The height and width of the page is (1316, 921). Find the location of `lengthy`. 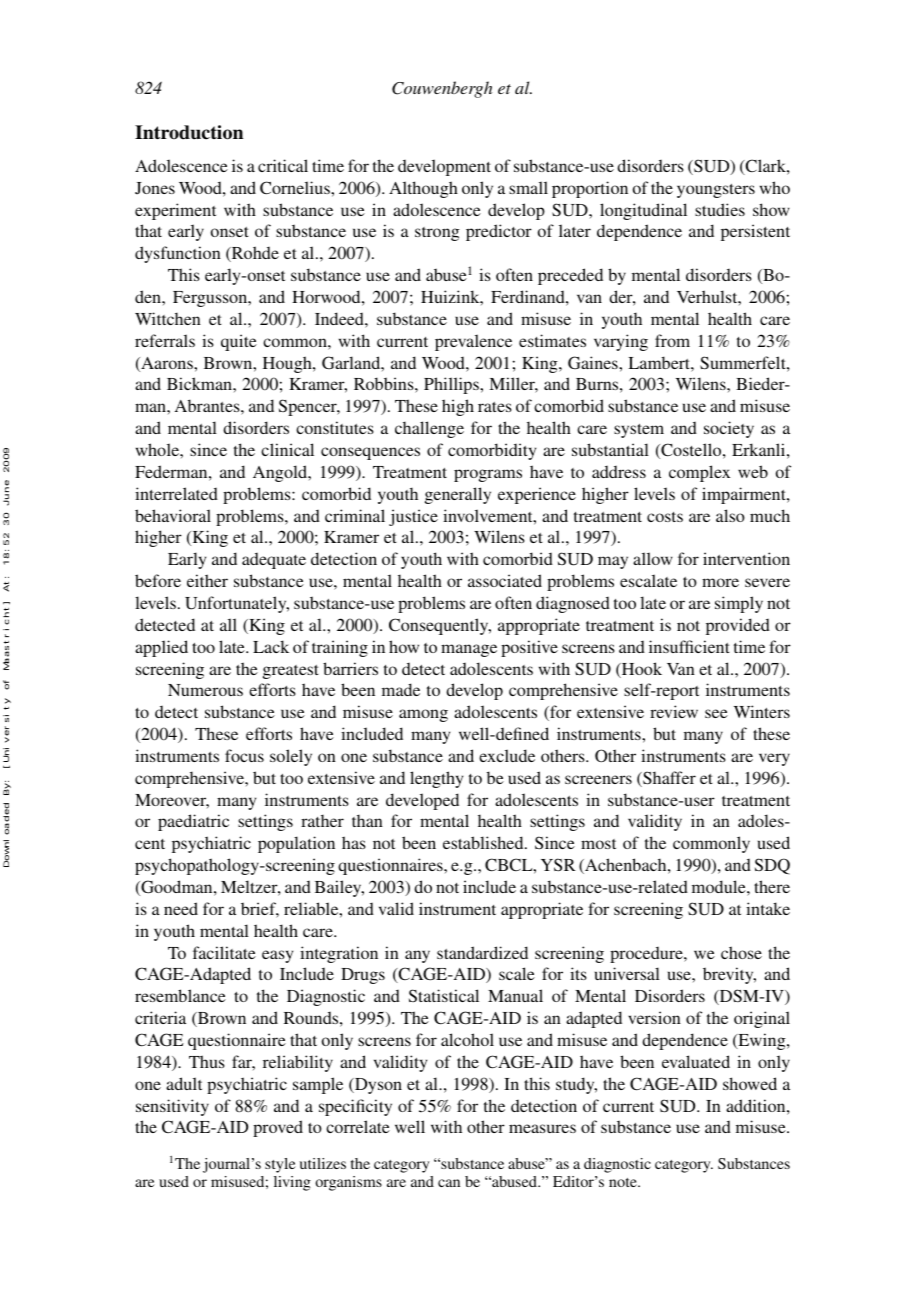

lengthy is located at coordinates (436, 779).
